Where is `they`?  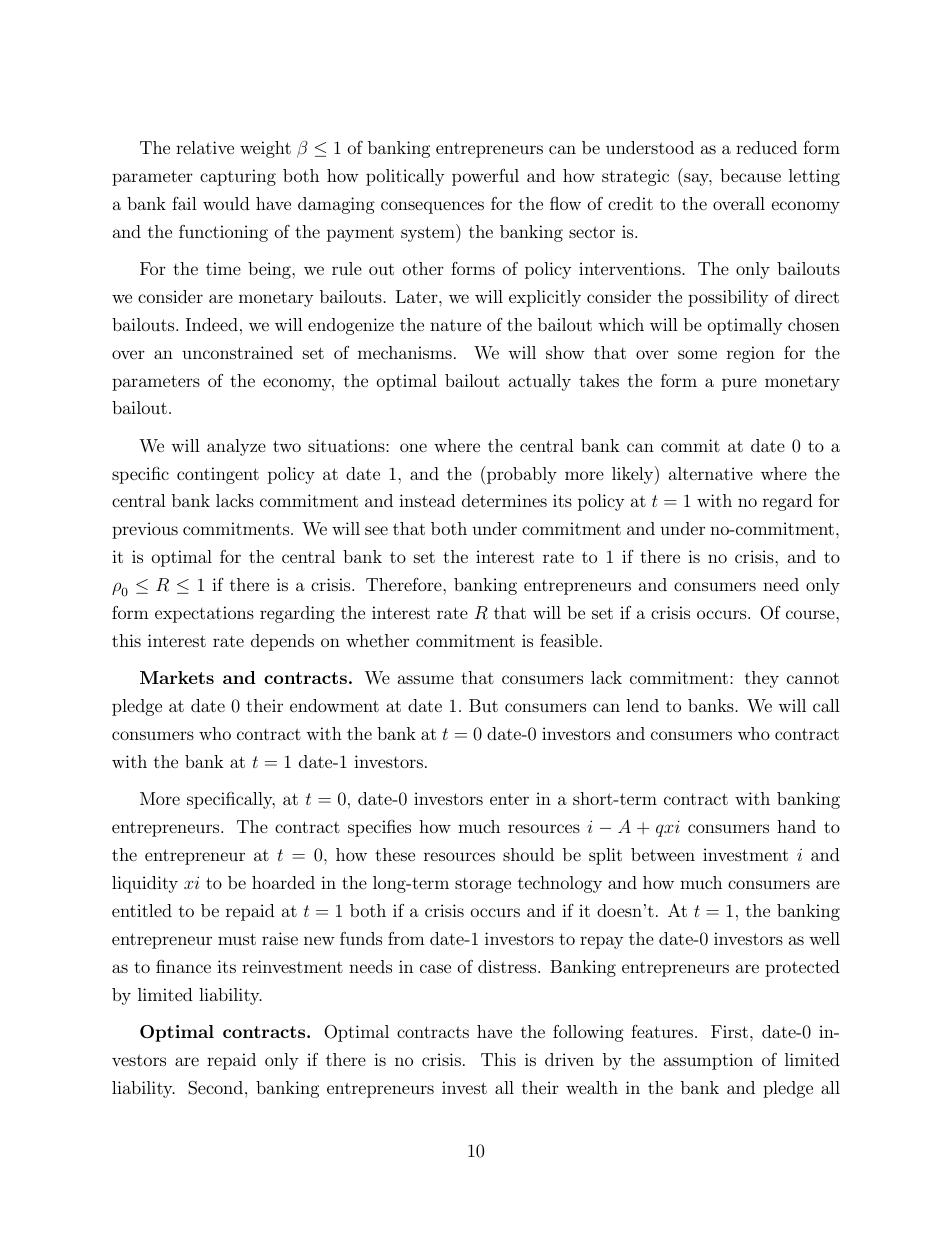
they is located at coordinates (762, 679).
